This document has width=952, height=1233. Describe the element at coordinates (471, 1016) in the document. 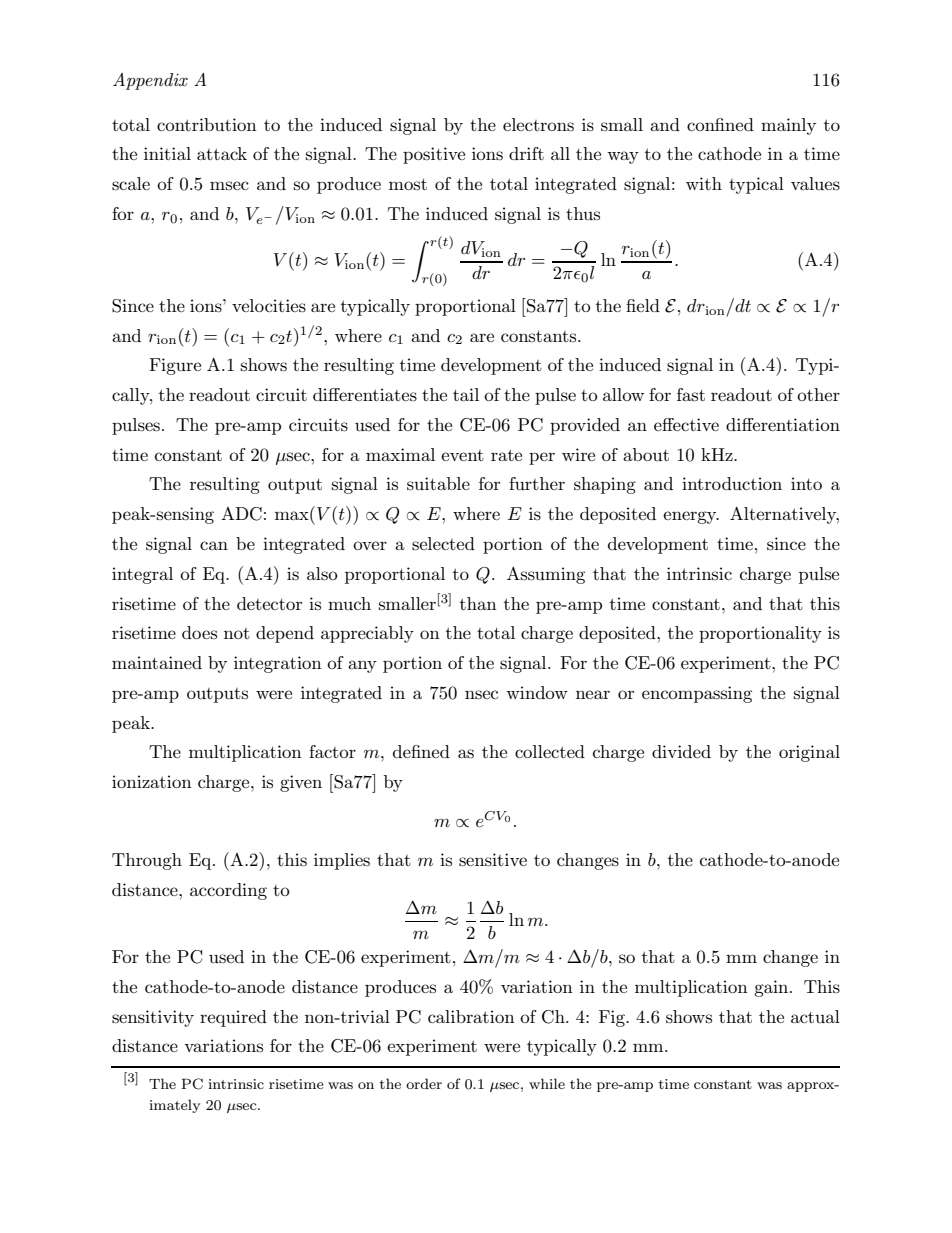

I see `calibration` at that location.
